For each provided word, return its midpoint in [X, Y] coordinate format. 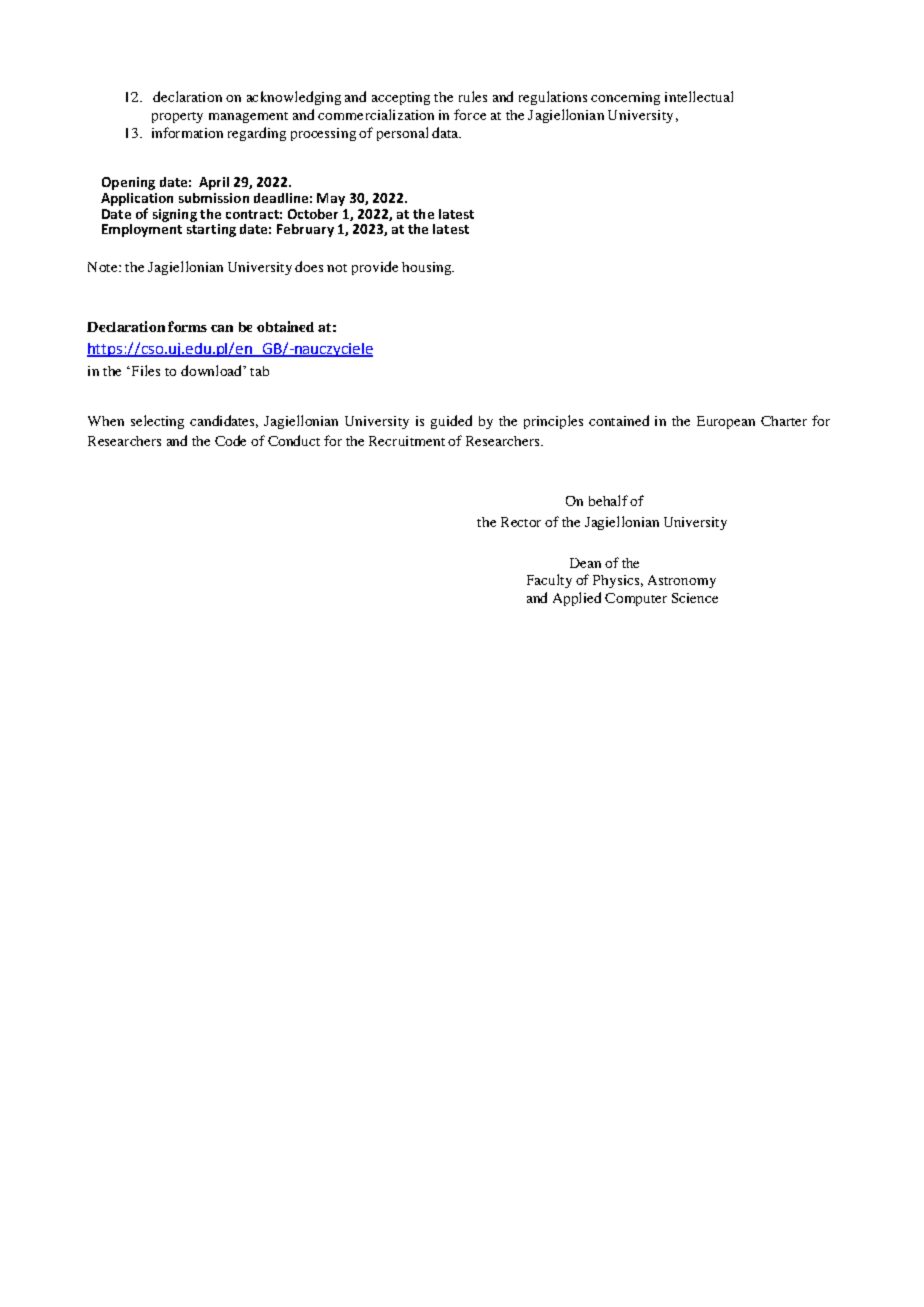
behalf [608, 500]
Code [230, 440]
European [726, 422]
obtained [285, 326]
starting [211, 229]
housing [427, 268]
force [470, 114]
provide [375, 268]
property [177, 117]
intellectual [699, 96]
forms [187, 326]
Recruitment [407, 441]
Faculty [549, 581]
